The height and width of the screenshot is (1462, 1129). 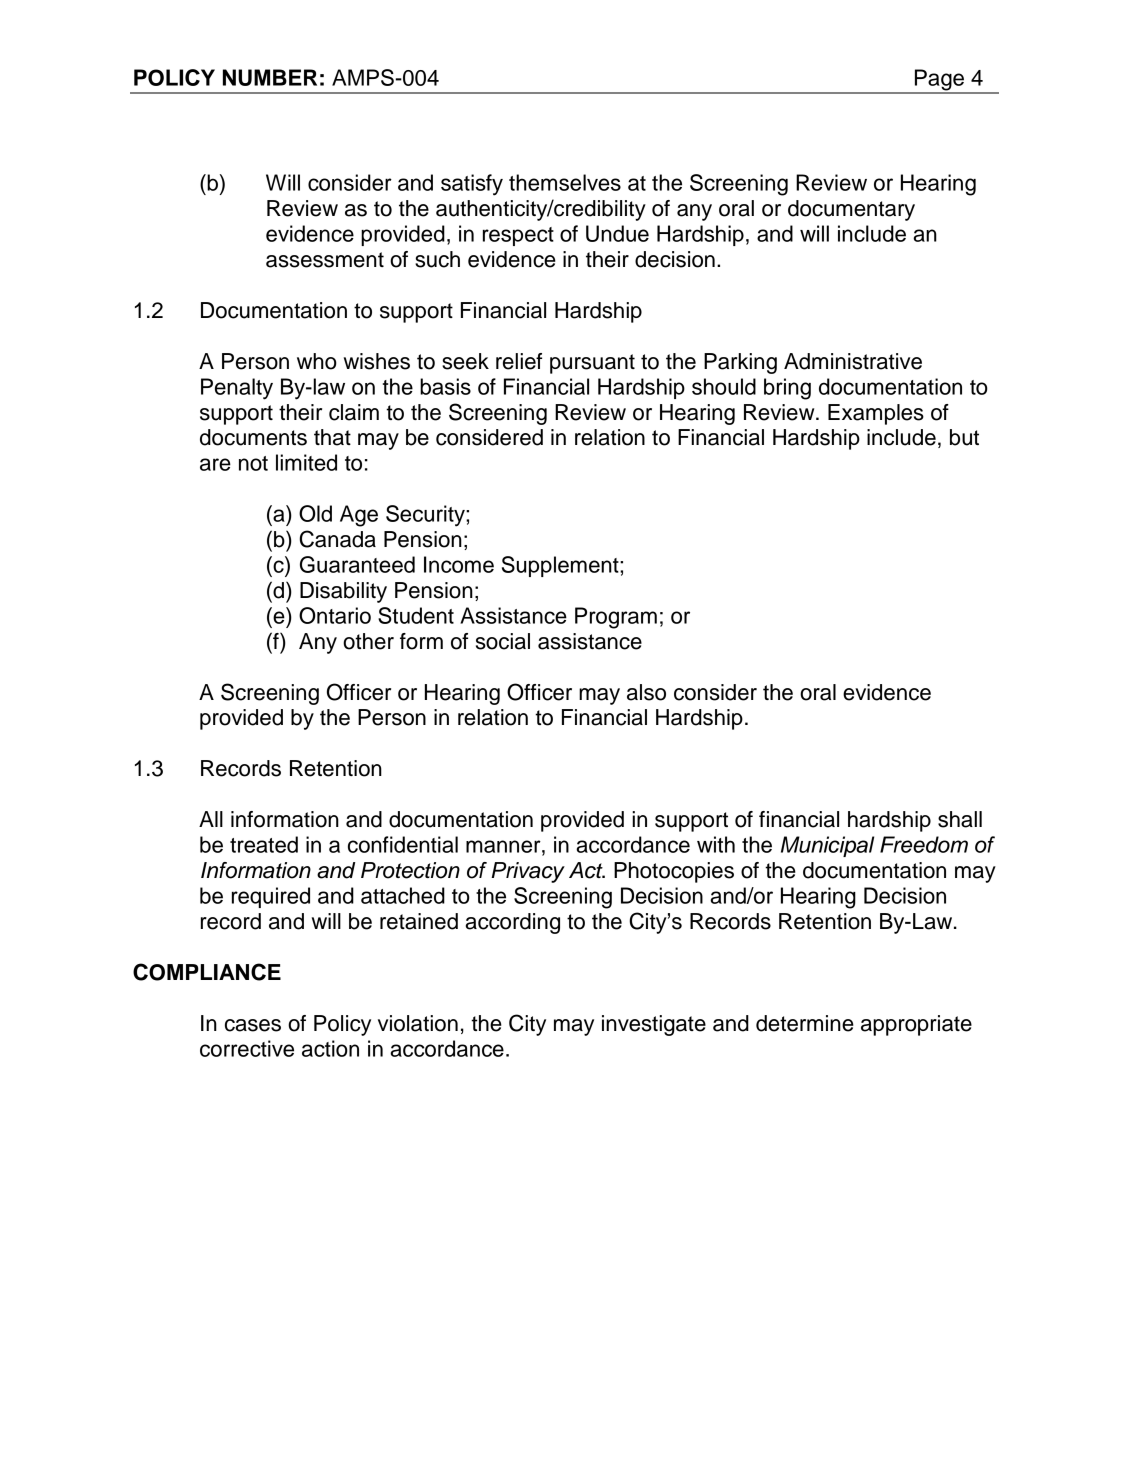 I want to click on other, so click(x=368, y=641).
